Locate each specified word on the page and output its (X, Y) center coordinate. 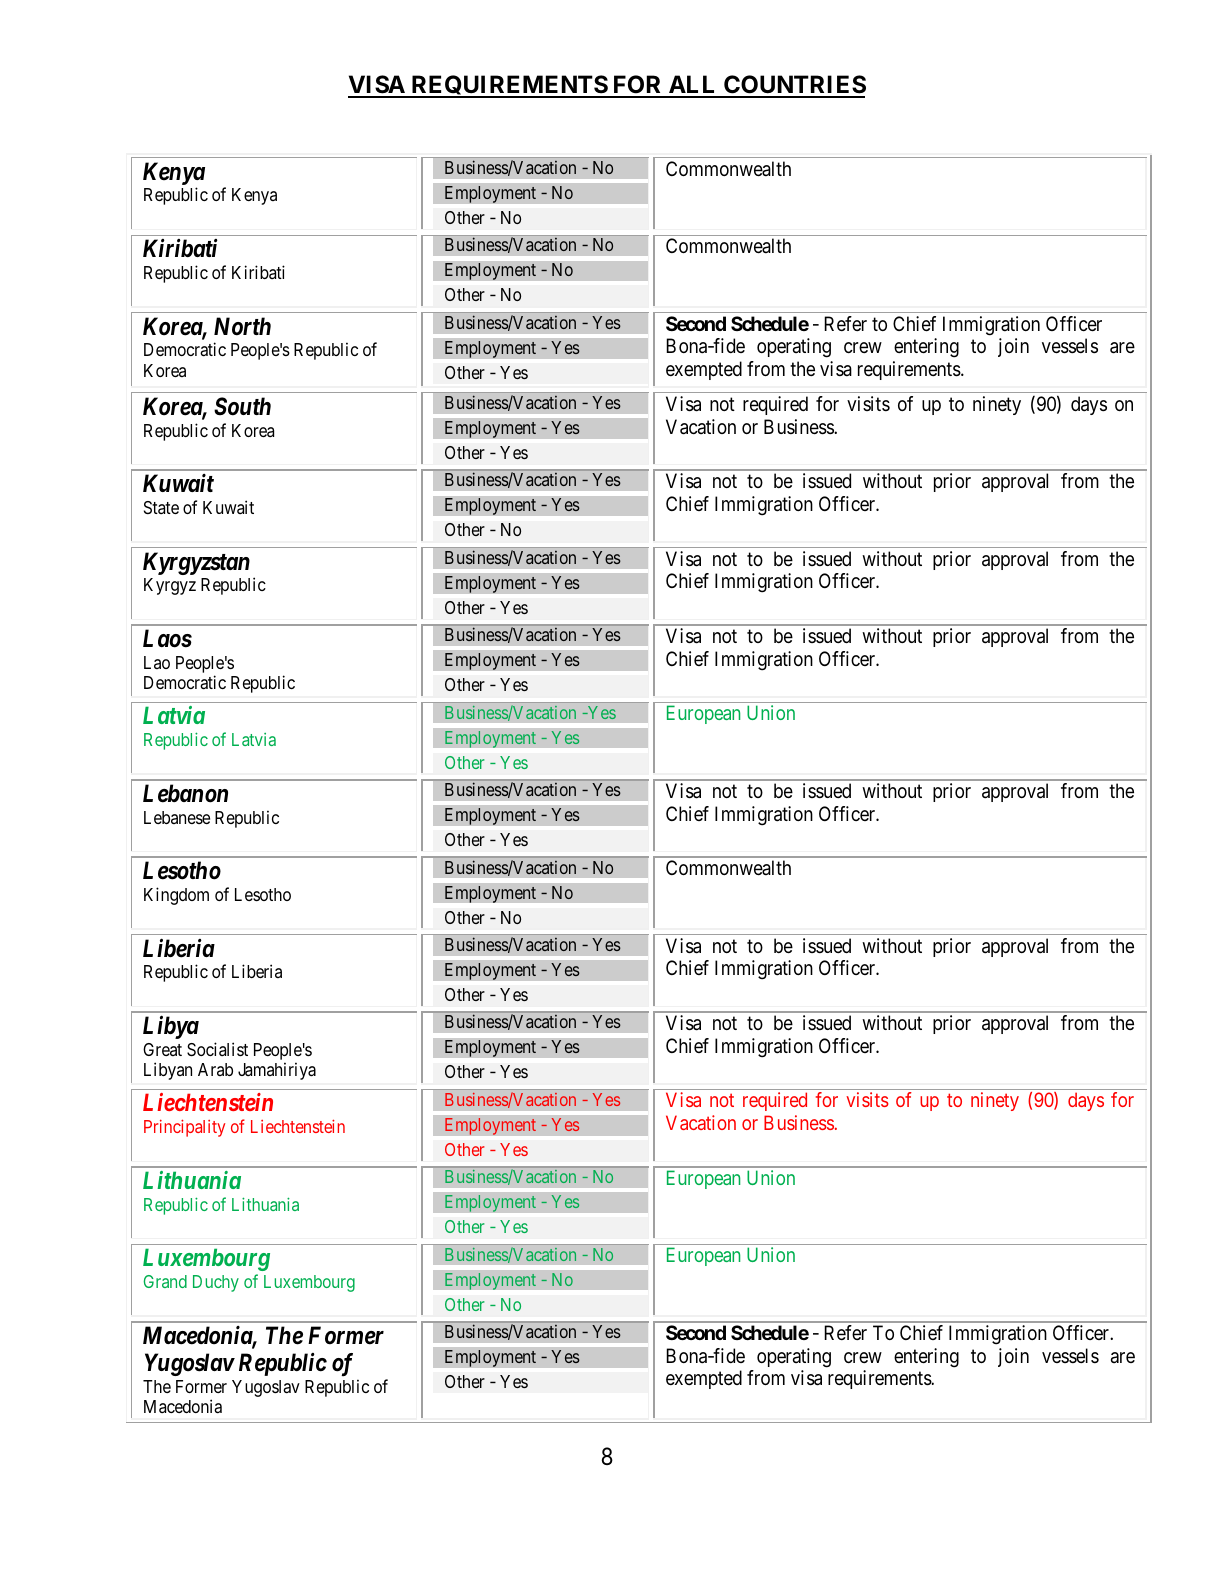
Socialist (217, 1049)
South (242, 406)
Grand (165, 1281)
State (161, 507)
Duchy (216, 1283)
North (242, 326)
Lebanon (185, 793)
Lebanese (177, 817)
